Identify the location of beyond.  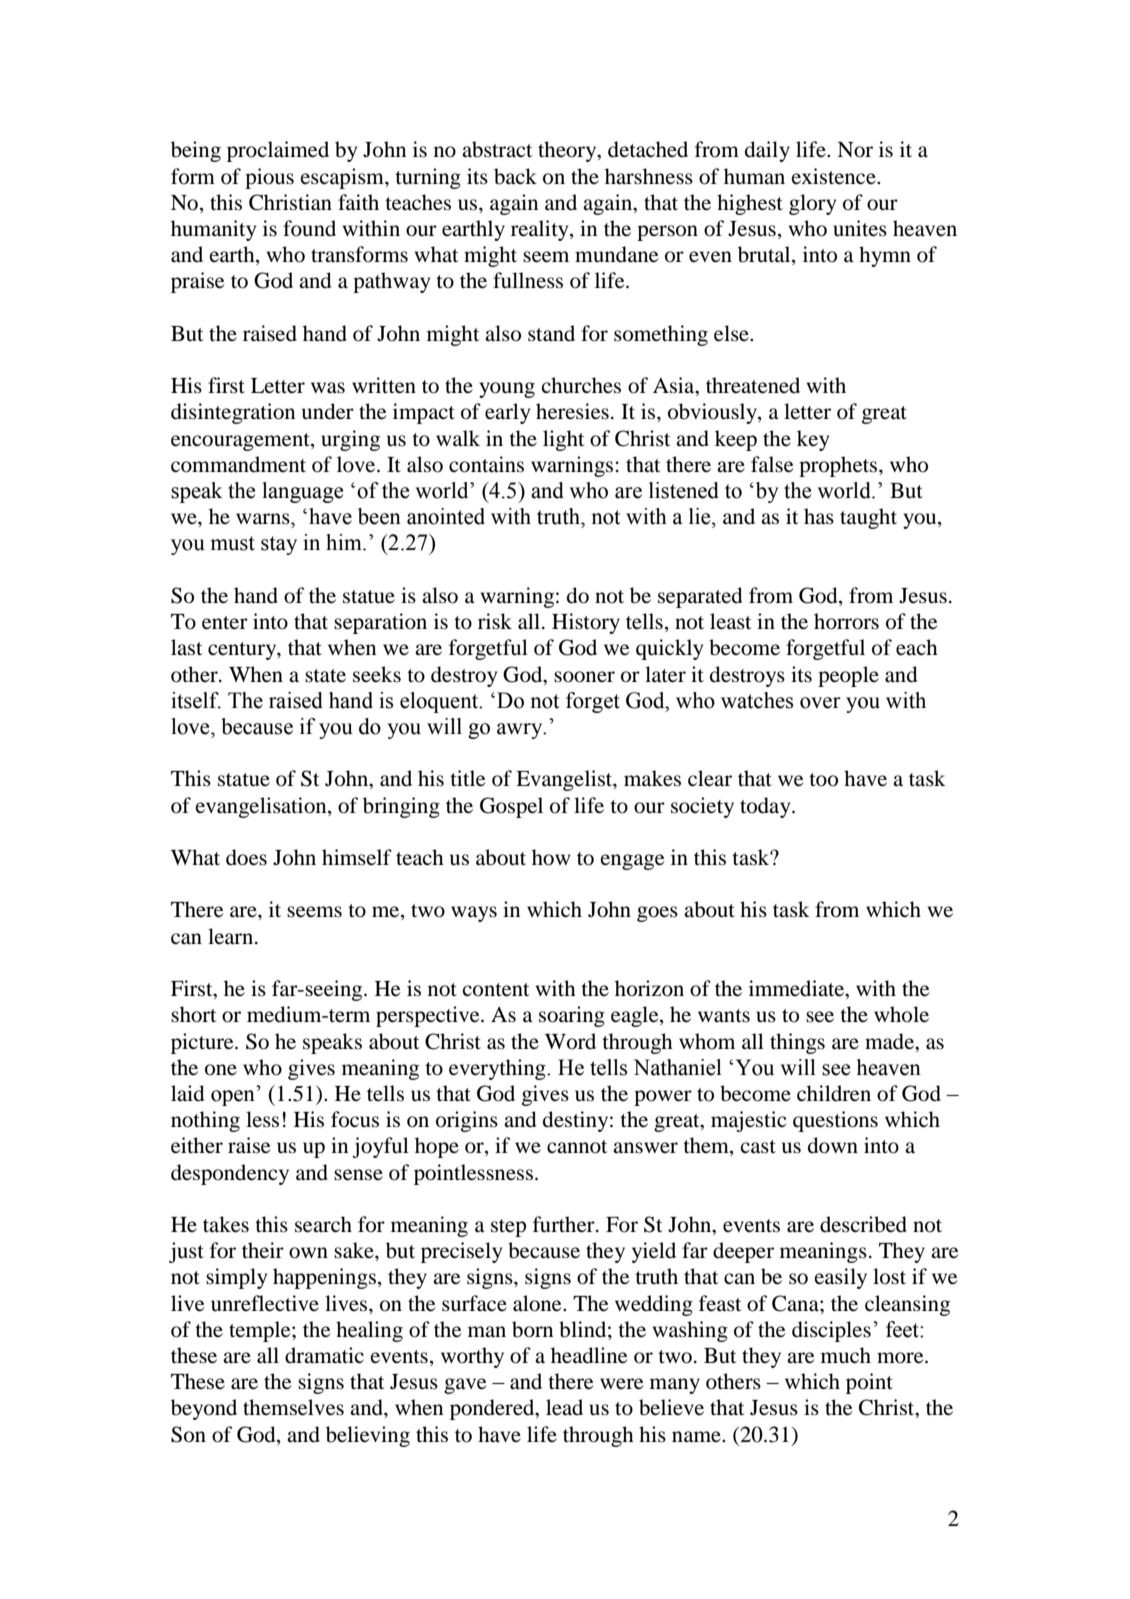
(204, 1409).
